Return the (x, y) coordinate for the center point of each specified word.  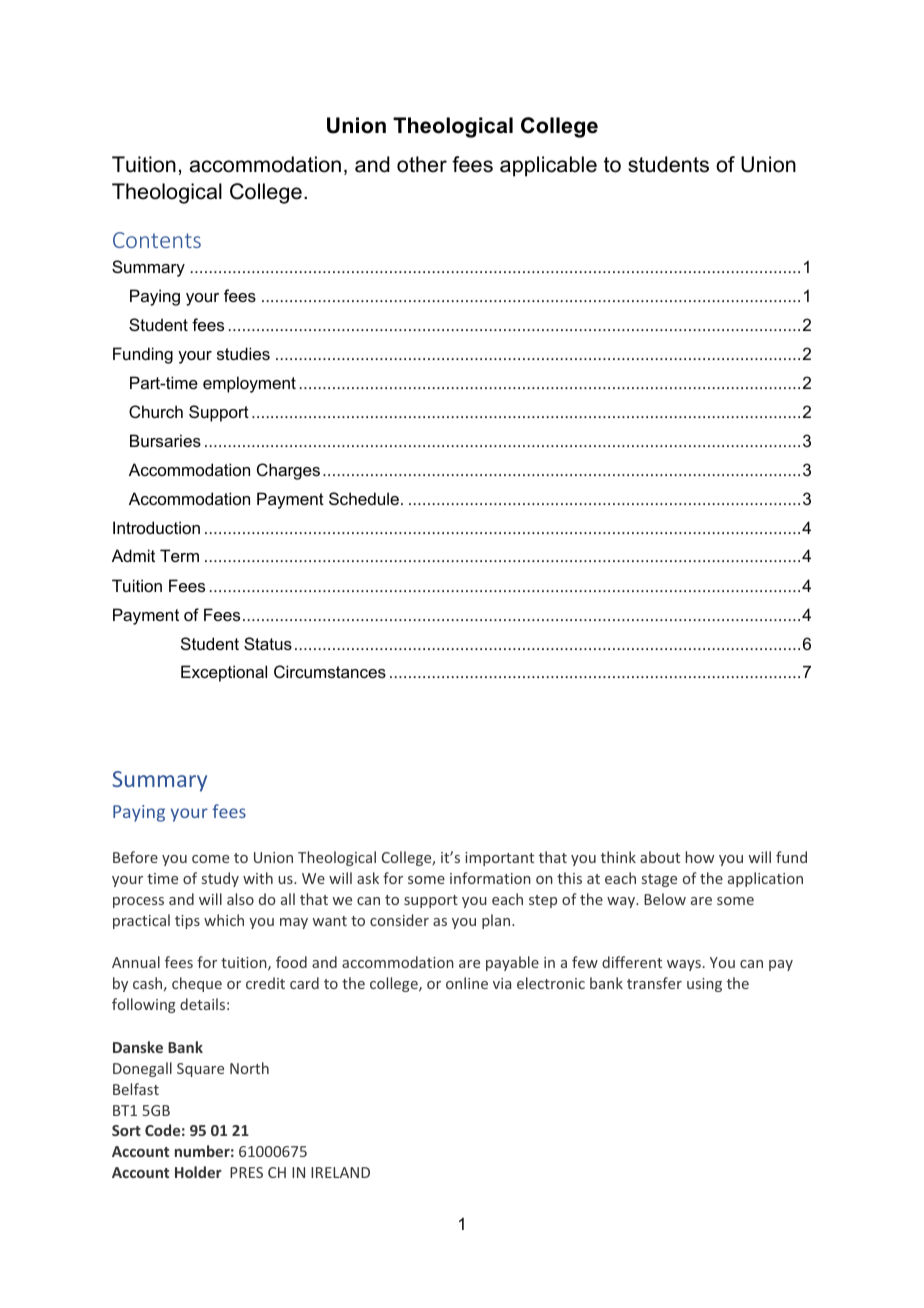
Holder (198, 1172)
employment (249, 384)
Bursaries (165, 440)
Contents (157, 240)
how (700, 857)
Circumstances (330, 671)
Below (665, 899)
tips (187, 922)
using (704, 985)
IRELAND (340, 1172)
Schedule (364, 498)
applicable (548, 166)
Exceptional (224, 673)
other (422, 164)
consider (399, 920)
